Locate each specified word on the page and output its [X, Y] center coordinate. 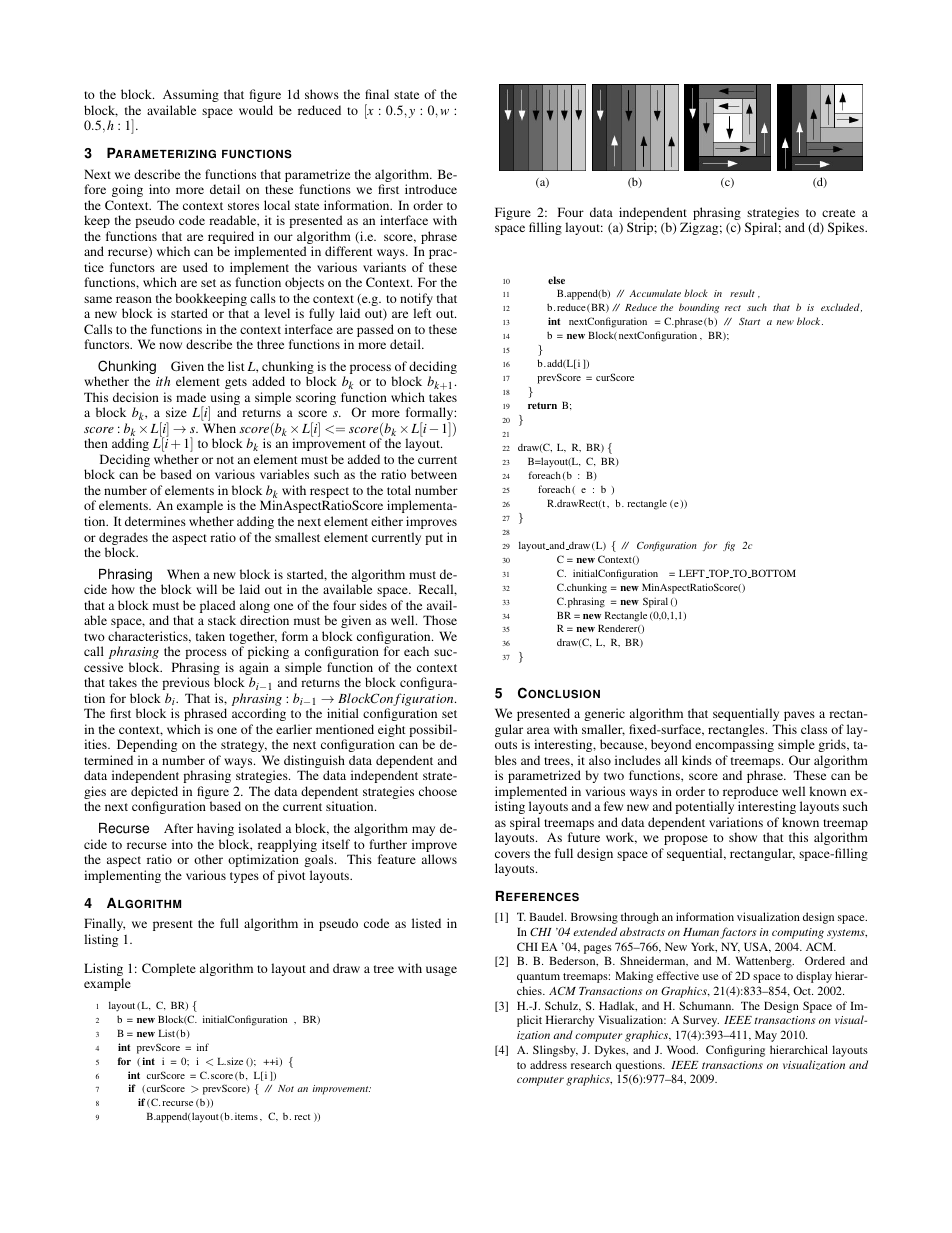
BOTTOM [772, 573]
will [206, 589]
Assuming [191, 95]
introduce [431, 189]
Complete [169, 969]
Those [440, 620]
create [838, 213]
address [548, 1064]
